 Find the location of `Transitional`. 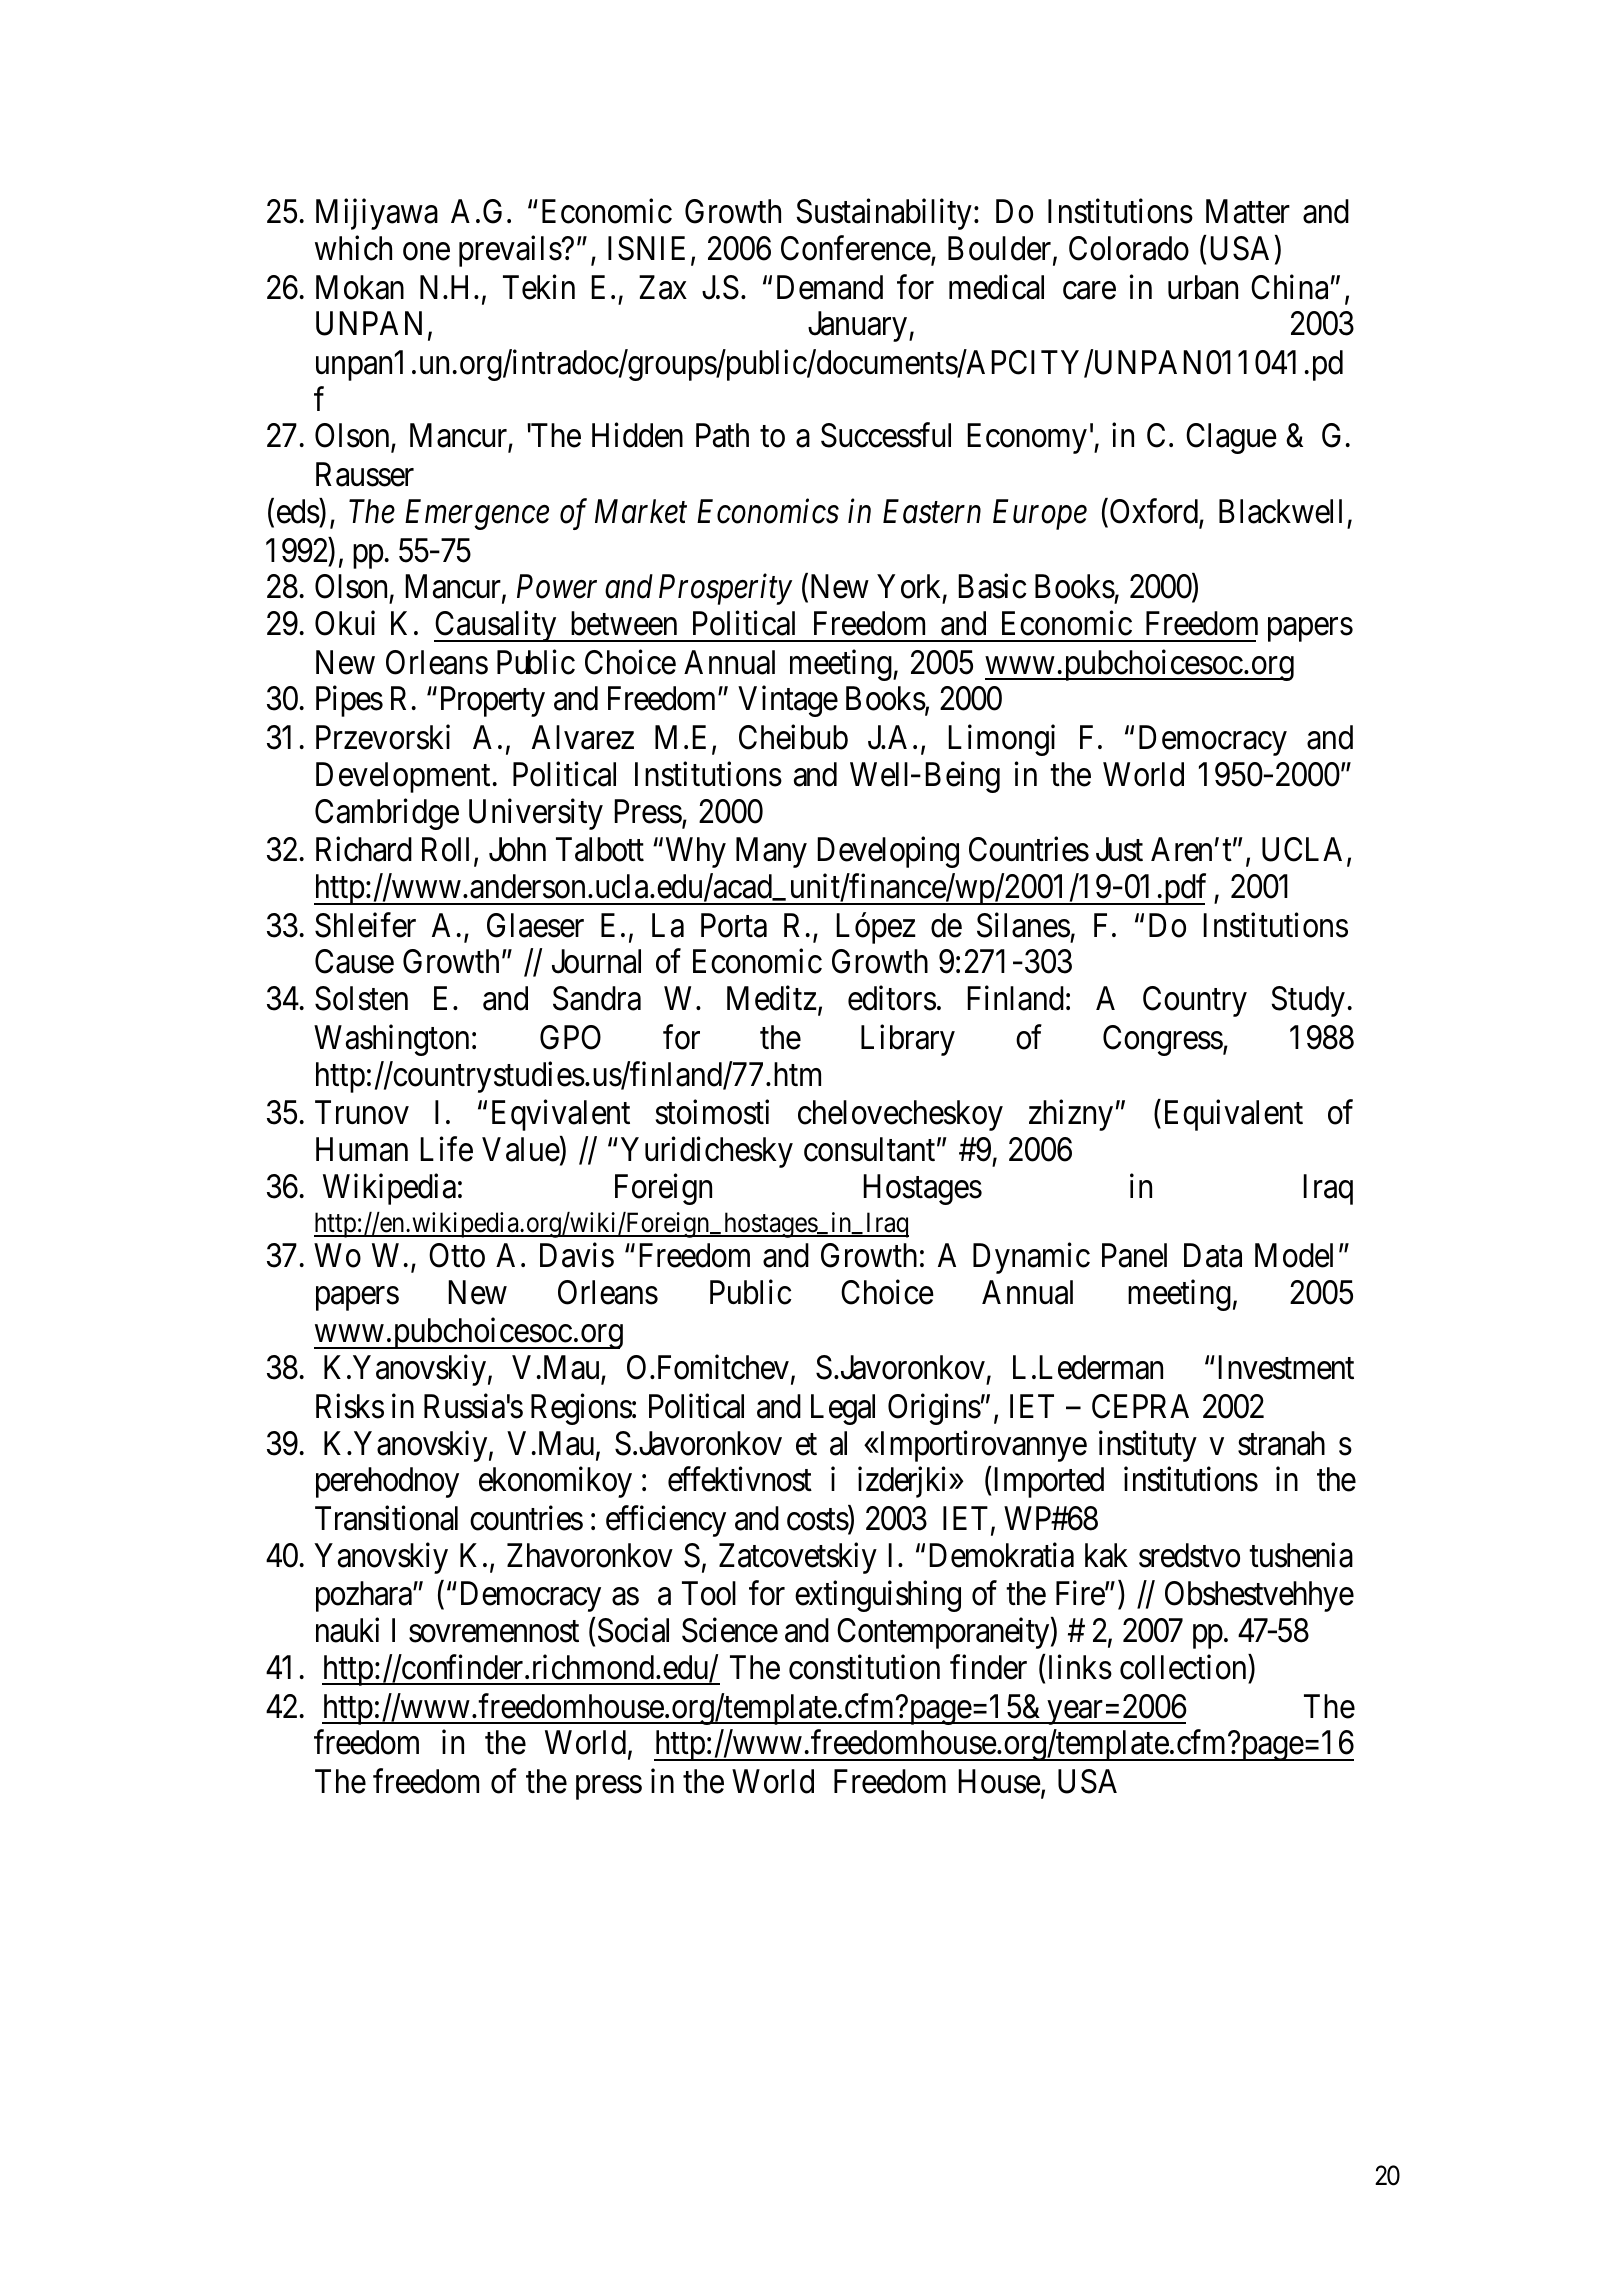

Transitional is located at coordinates (386, 1518).
